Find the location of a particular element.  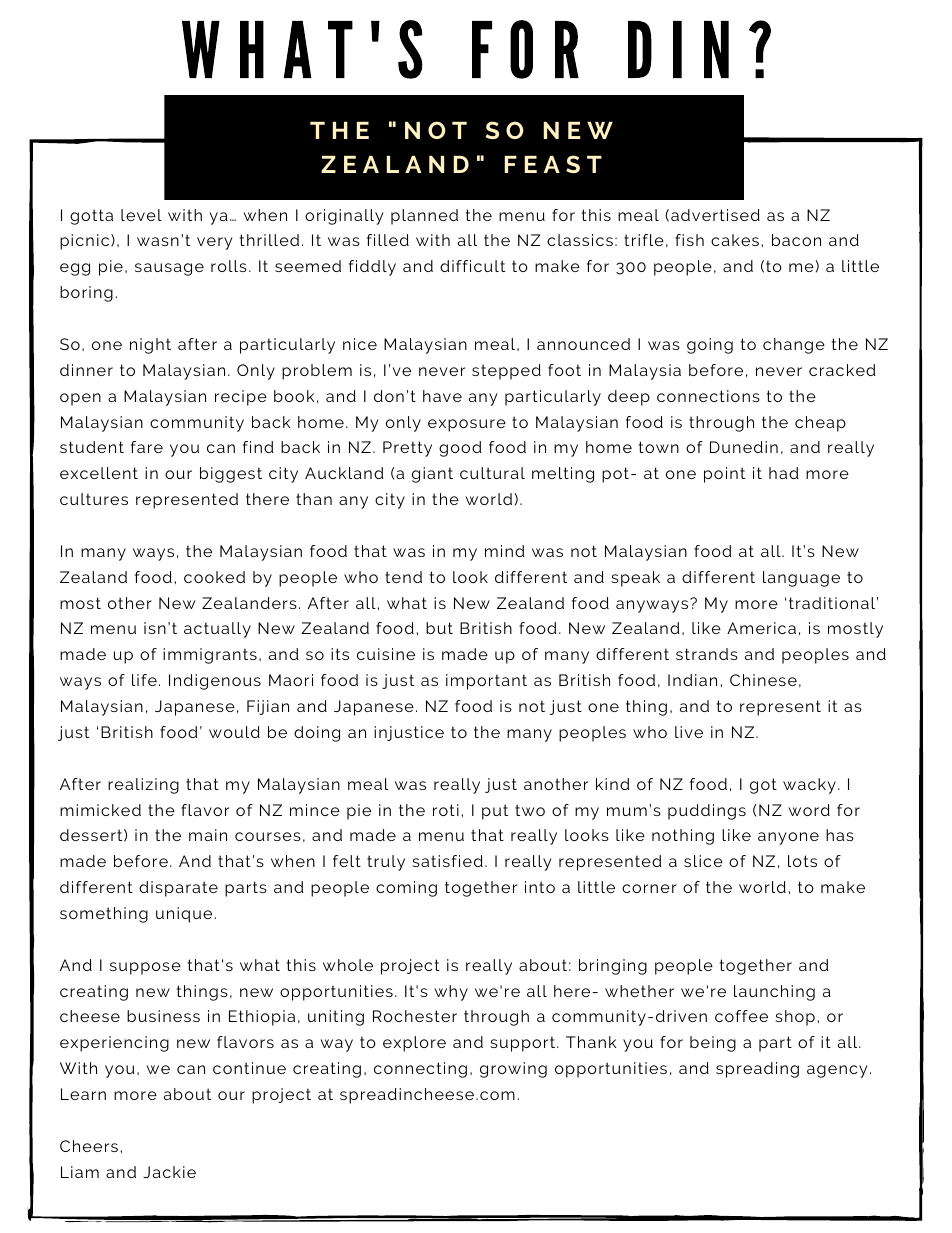

satisfied is located at coordinates (447, 861).
